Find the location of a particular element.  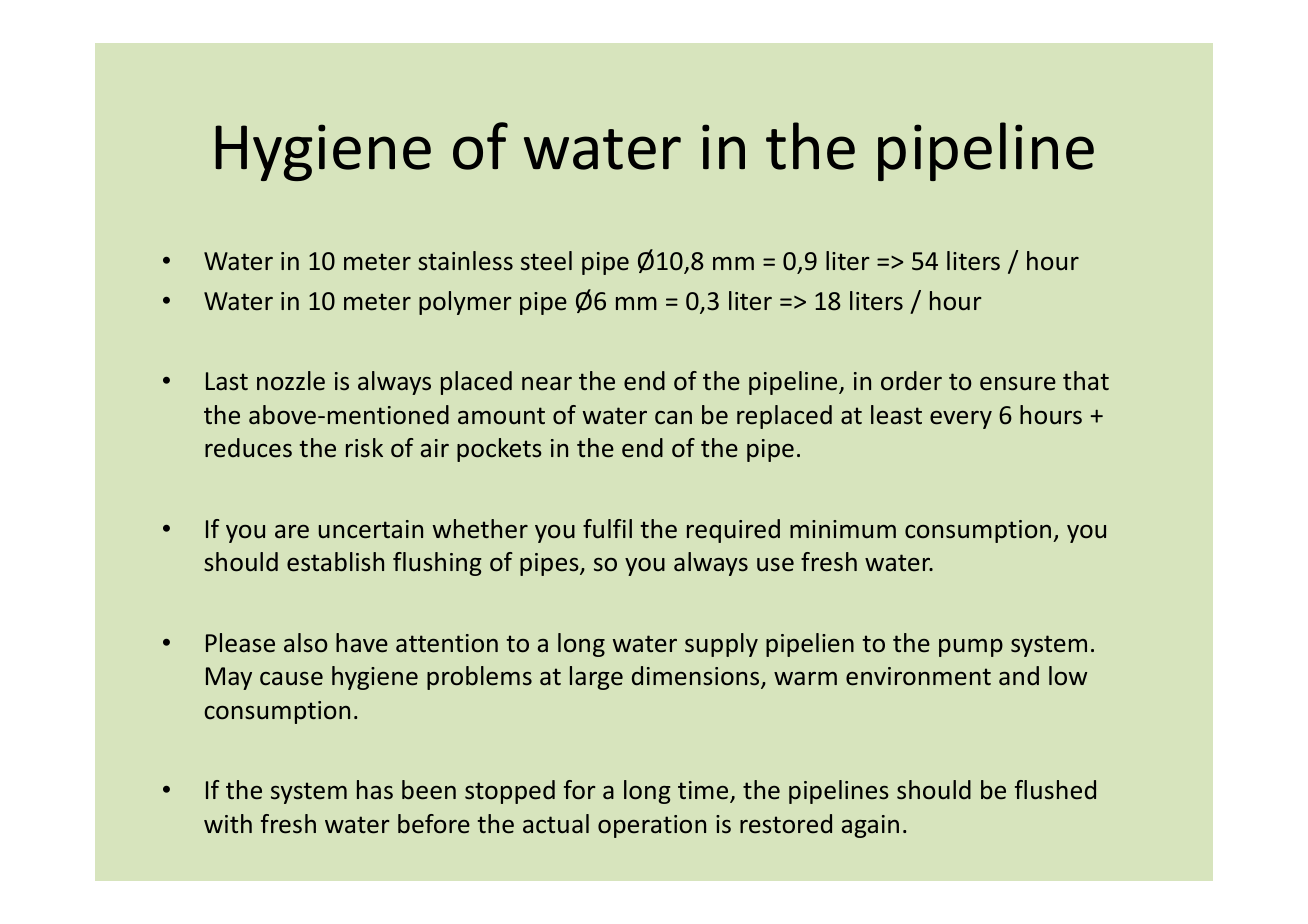

fulfil is located at coordinates (607, 529).
